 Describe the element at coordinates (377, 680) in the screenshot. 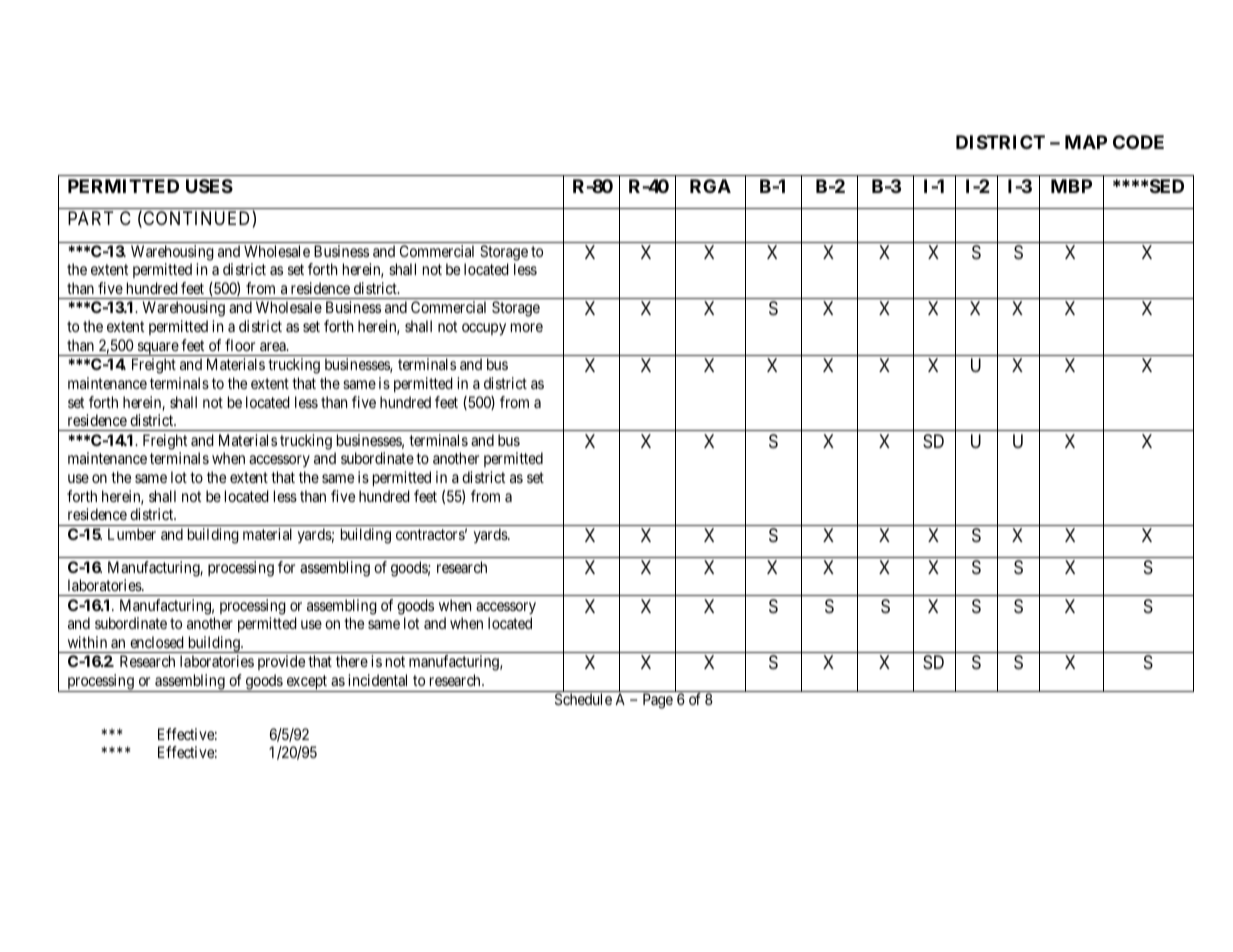

I see `incidental` at that location.
